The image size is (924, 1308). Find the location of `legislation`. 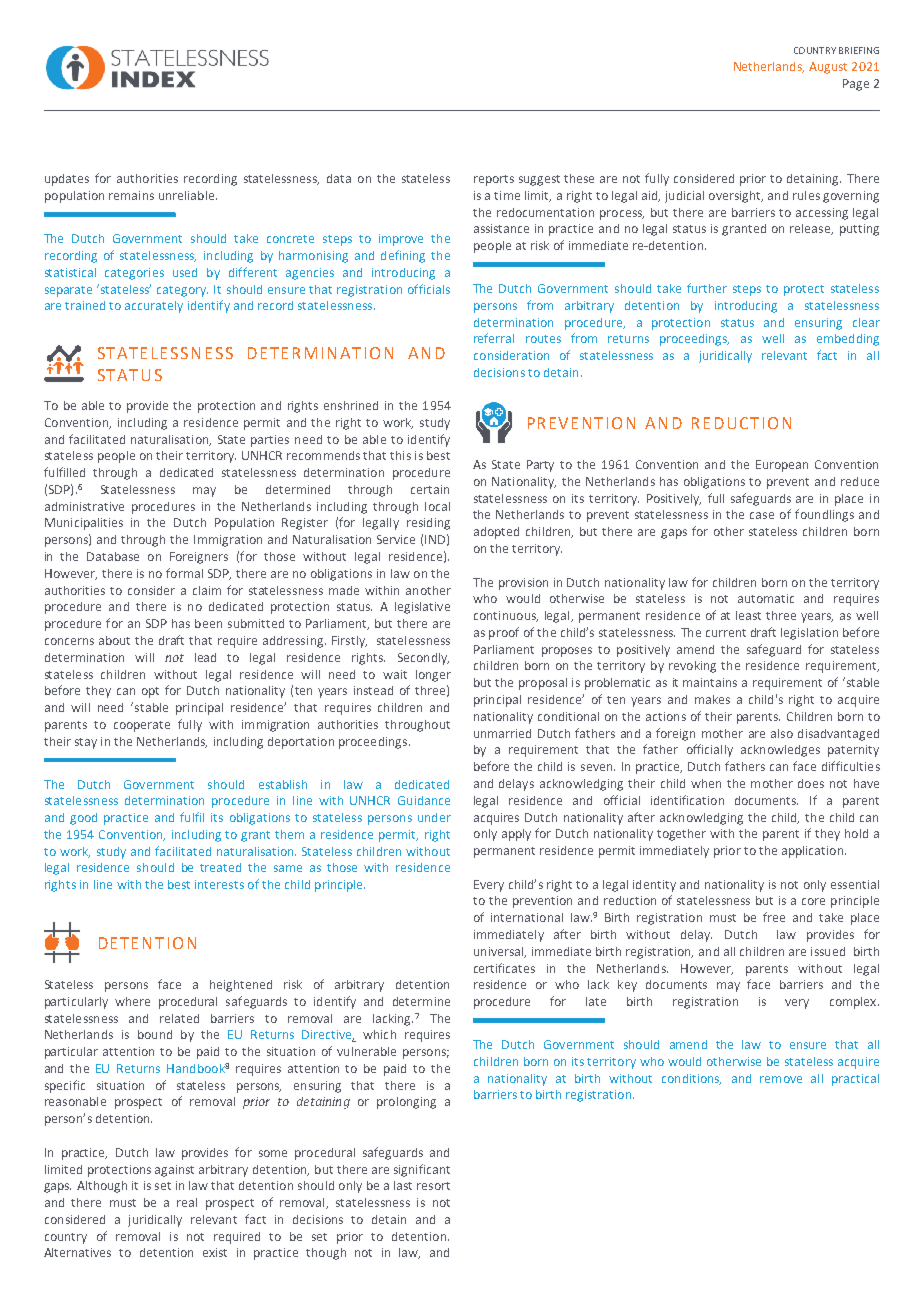

legislation is located at coordinates (809, 634).
